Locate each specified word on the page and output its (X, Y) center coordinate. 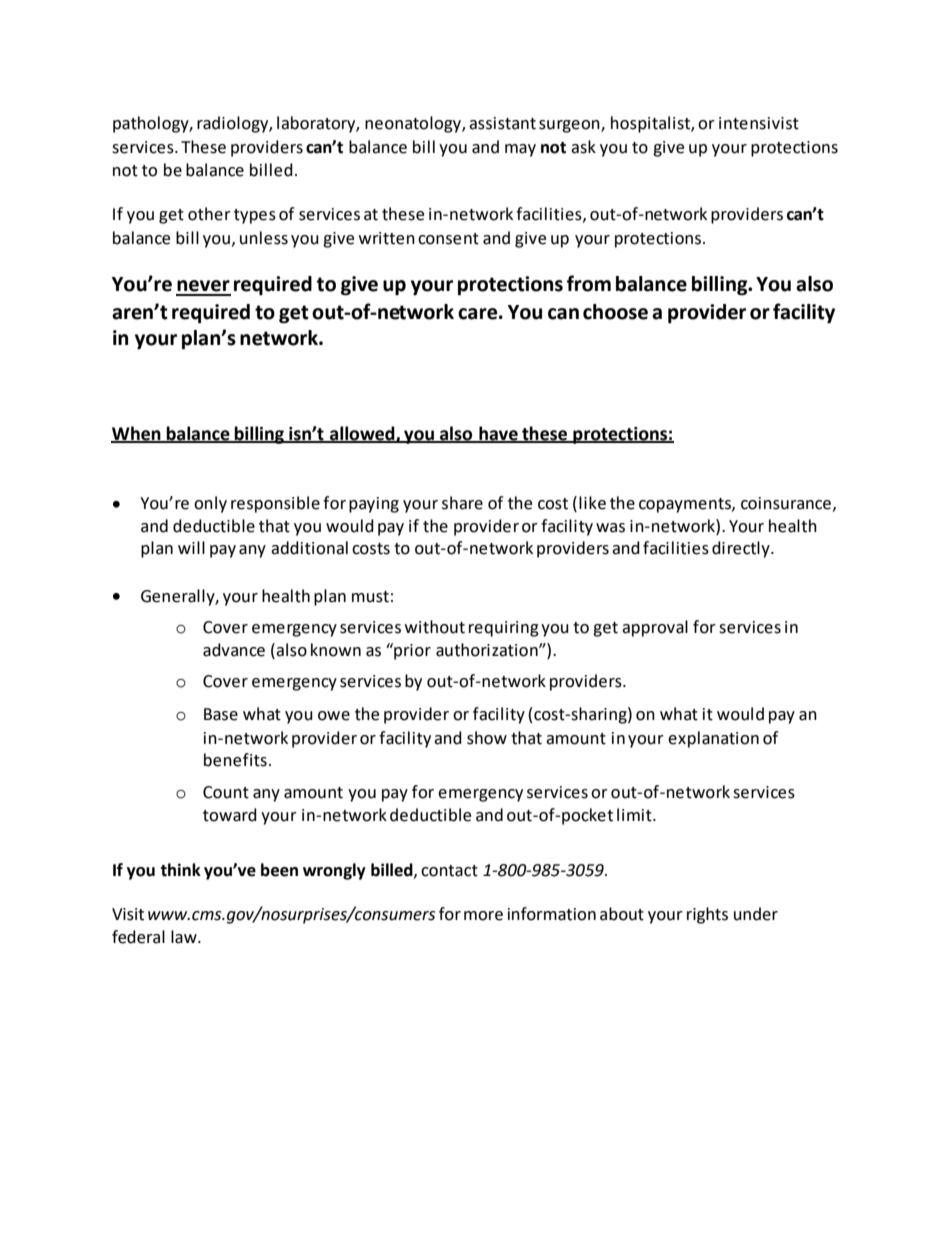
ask (583, 147)
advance (234, 650)
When (137, 434)
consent (448, 239)
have (498, 434)
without (435, 627)
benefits (235, 760)
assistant (502, 123)
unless (264, 238)
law (185, 937)
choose (615, 312)
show (487, 738)
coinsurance (786, 503)
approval (655, 628)
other (209, 214)
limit (635, 815)
